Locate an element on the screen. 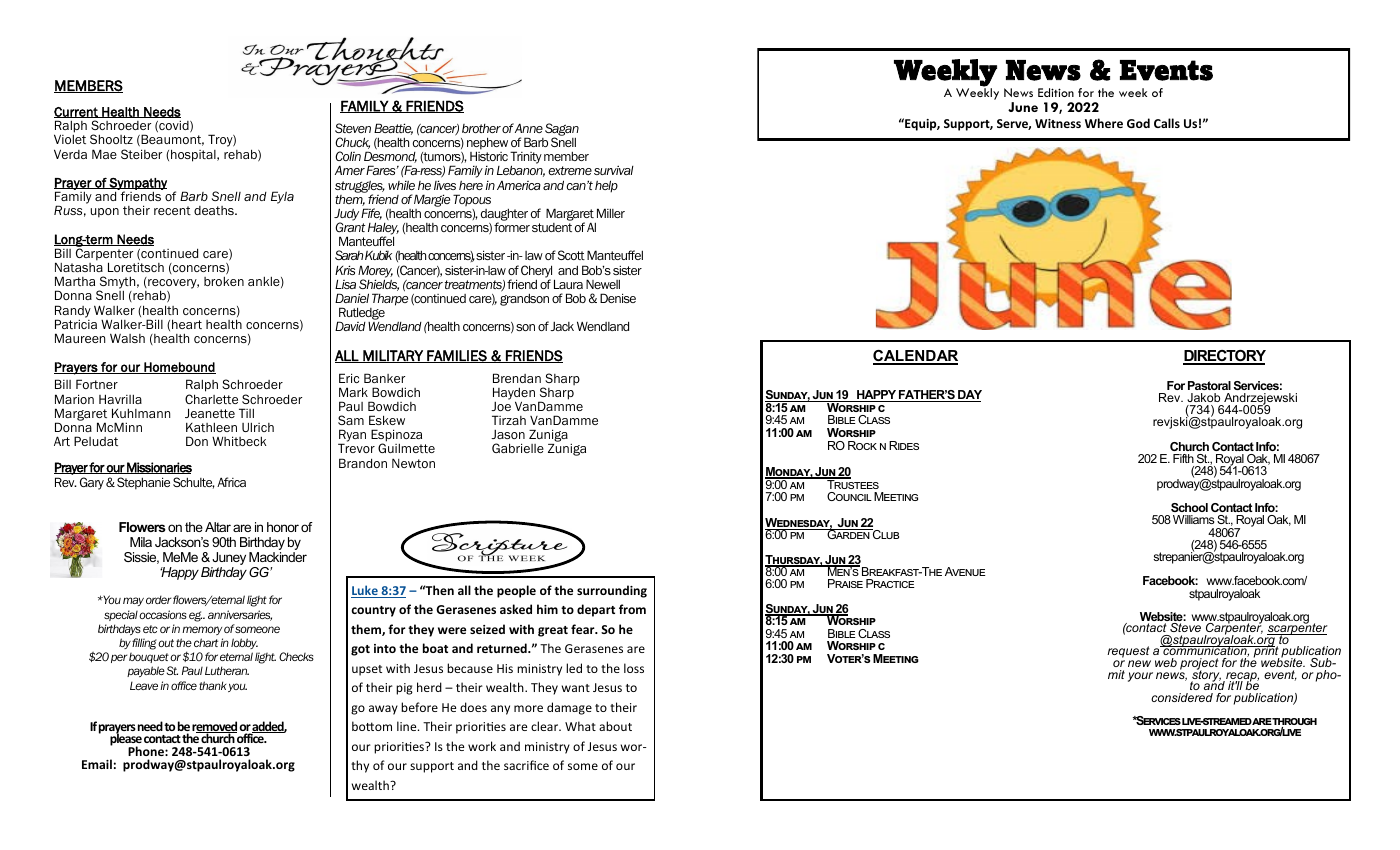  Kathleen is located at coordinates (211, 427).
